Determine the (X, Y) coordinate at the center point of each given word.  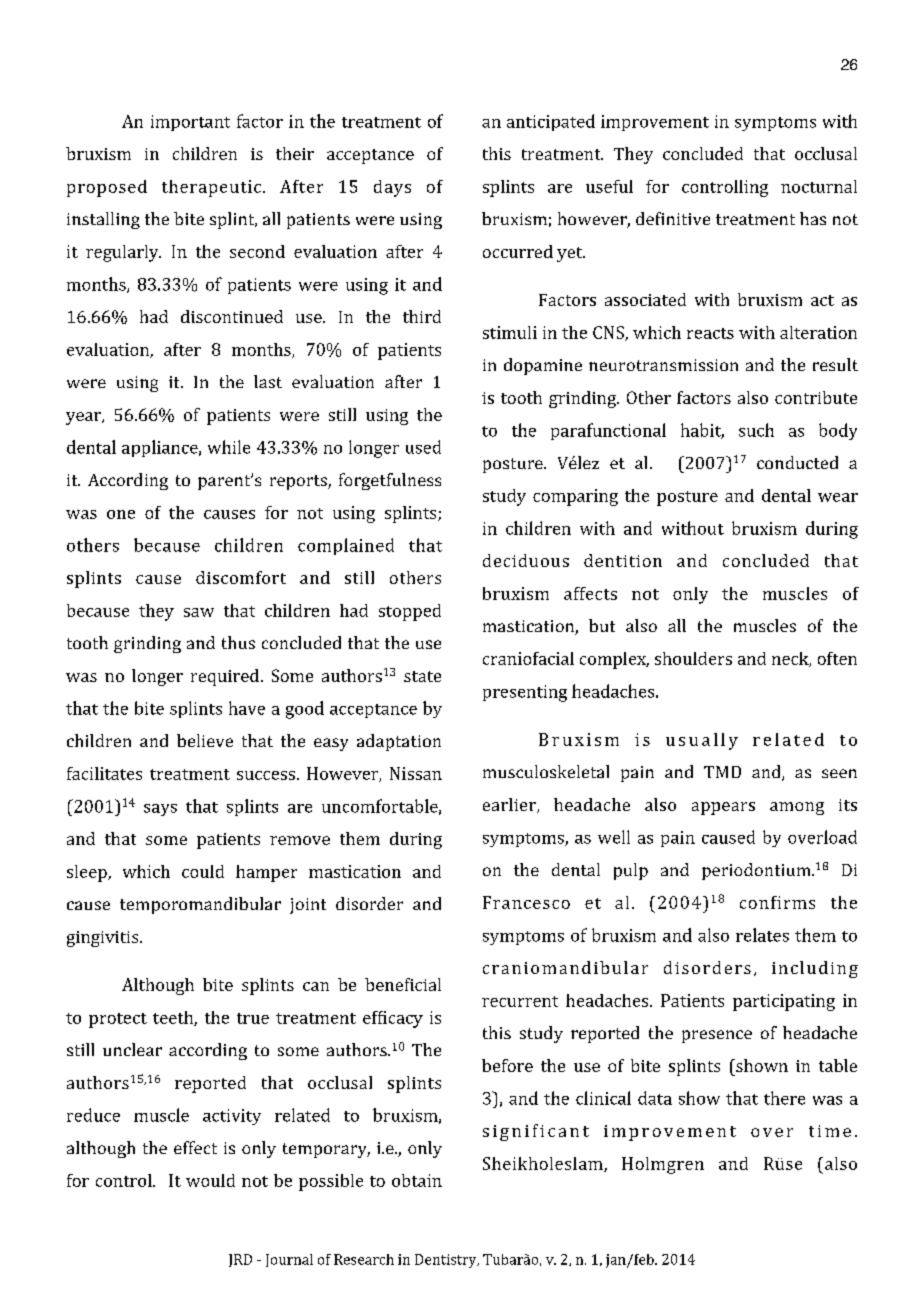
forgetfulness (390, 481)
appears (723, 808)
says (160, 810)
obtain (417, 1180)
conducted (797, 462)
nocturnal (819, 186)
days (392, 188)
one (121, 514)
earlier (510, 805)
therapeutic (211, 188)
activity (232, 1117)
